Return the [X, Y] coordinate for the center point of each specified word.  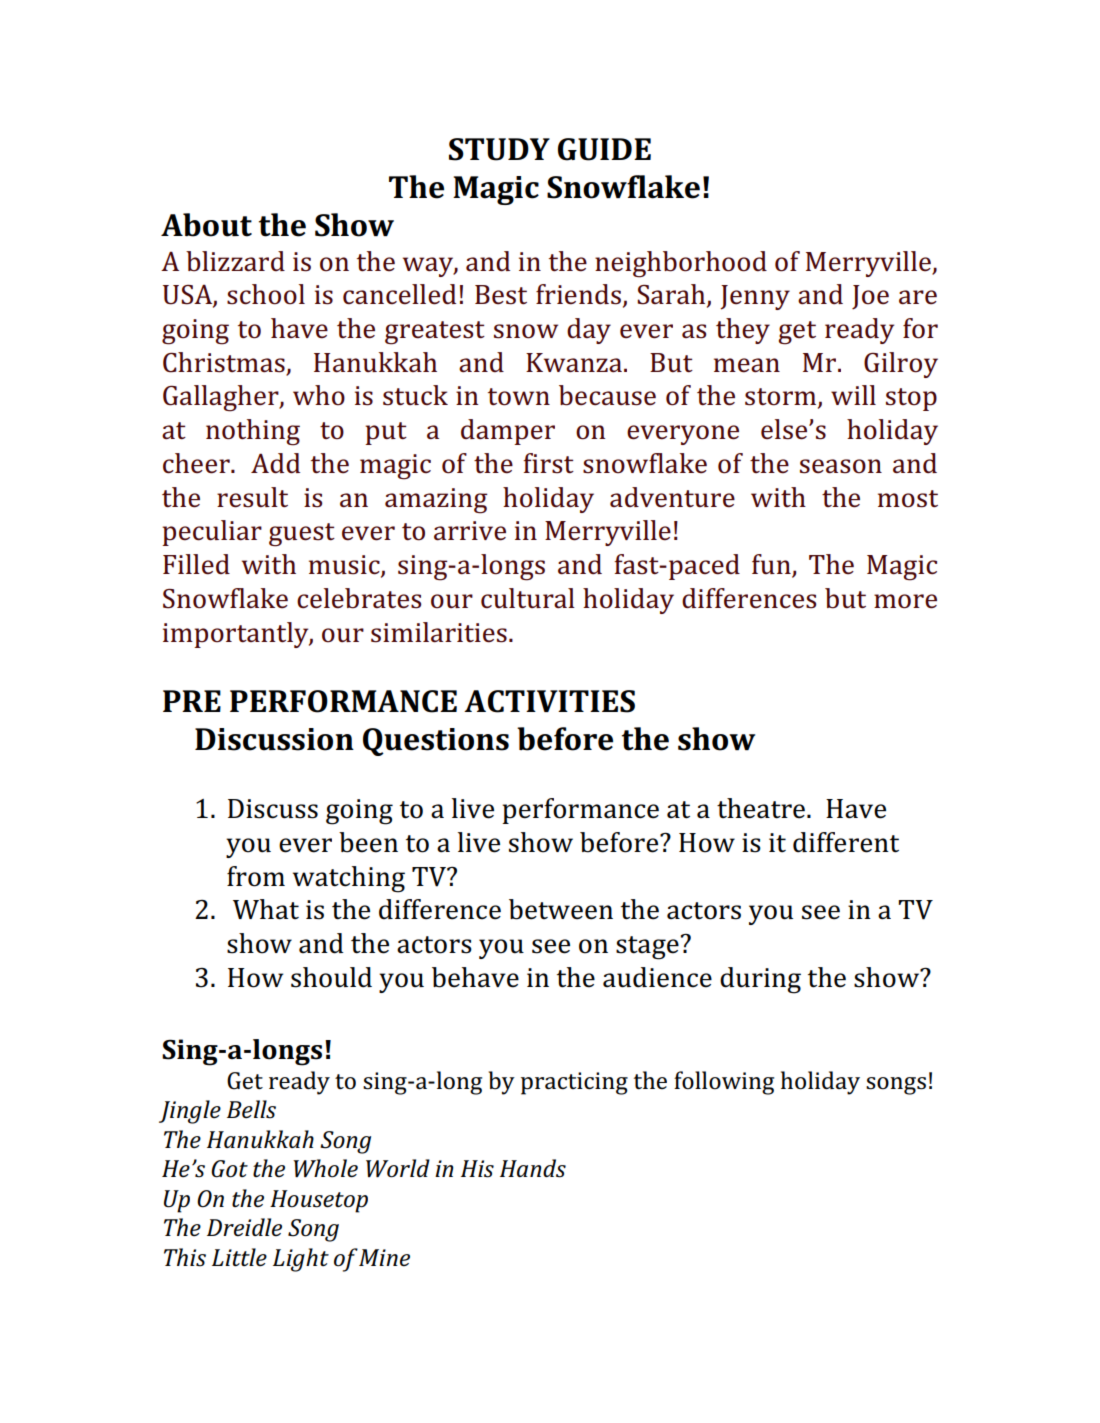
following [724, 1083]
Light [301, 1260]
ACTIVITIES [549, 701]
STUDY [499, 149]
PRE [192, 701]
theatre [761, 808]
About [206, 225]
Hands [533, 1168]
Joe [870, 297]
